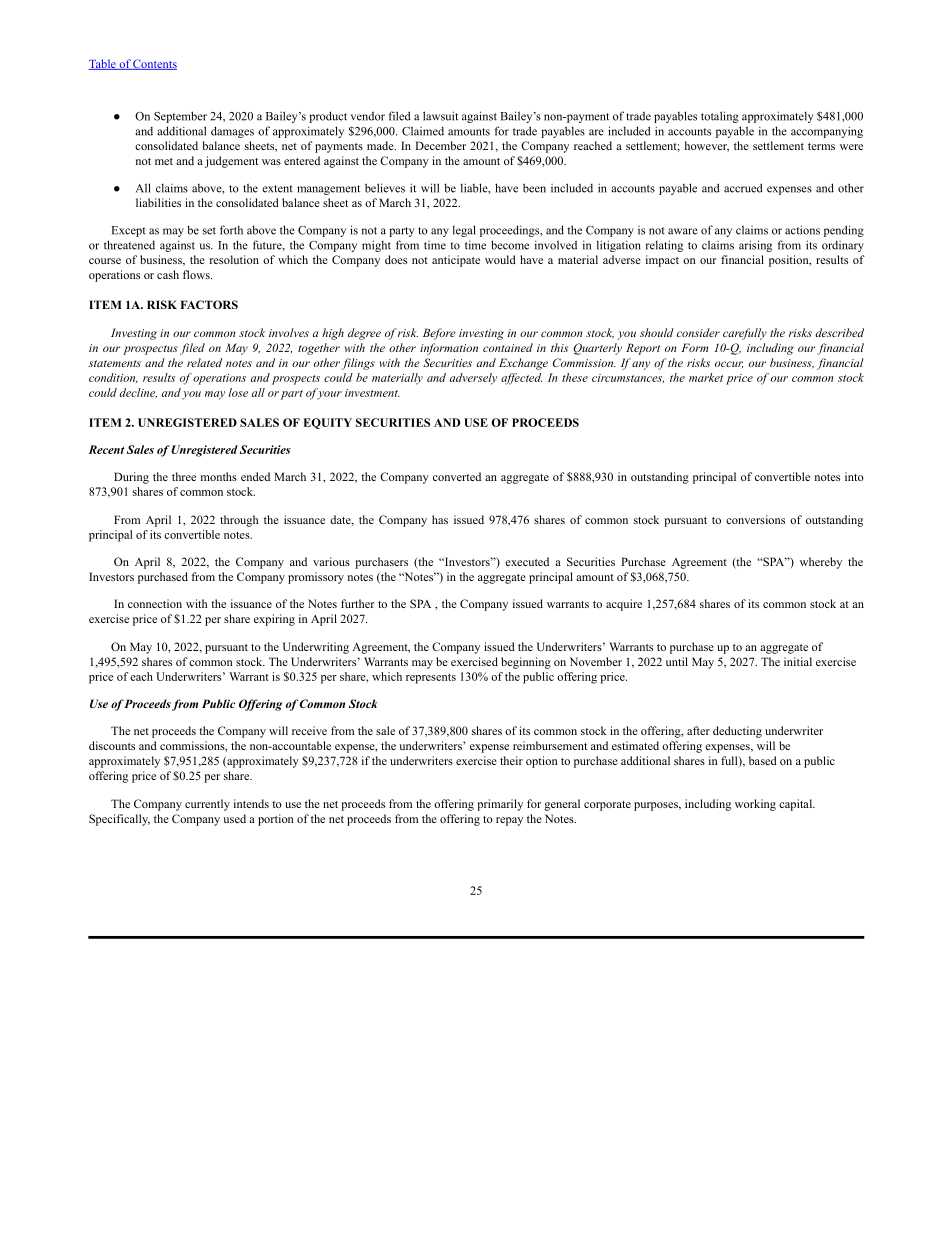 Image resolution: width=952 pixels, height=1233 pixels. What do you see at coordinates (523, 364) in the screenshot?
I see `Exchange` at bounding box center [523, 364].
